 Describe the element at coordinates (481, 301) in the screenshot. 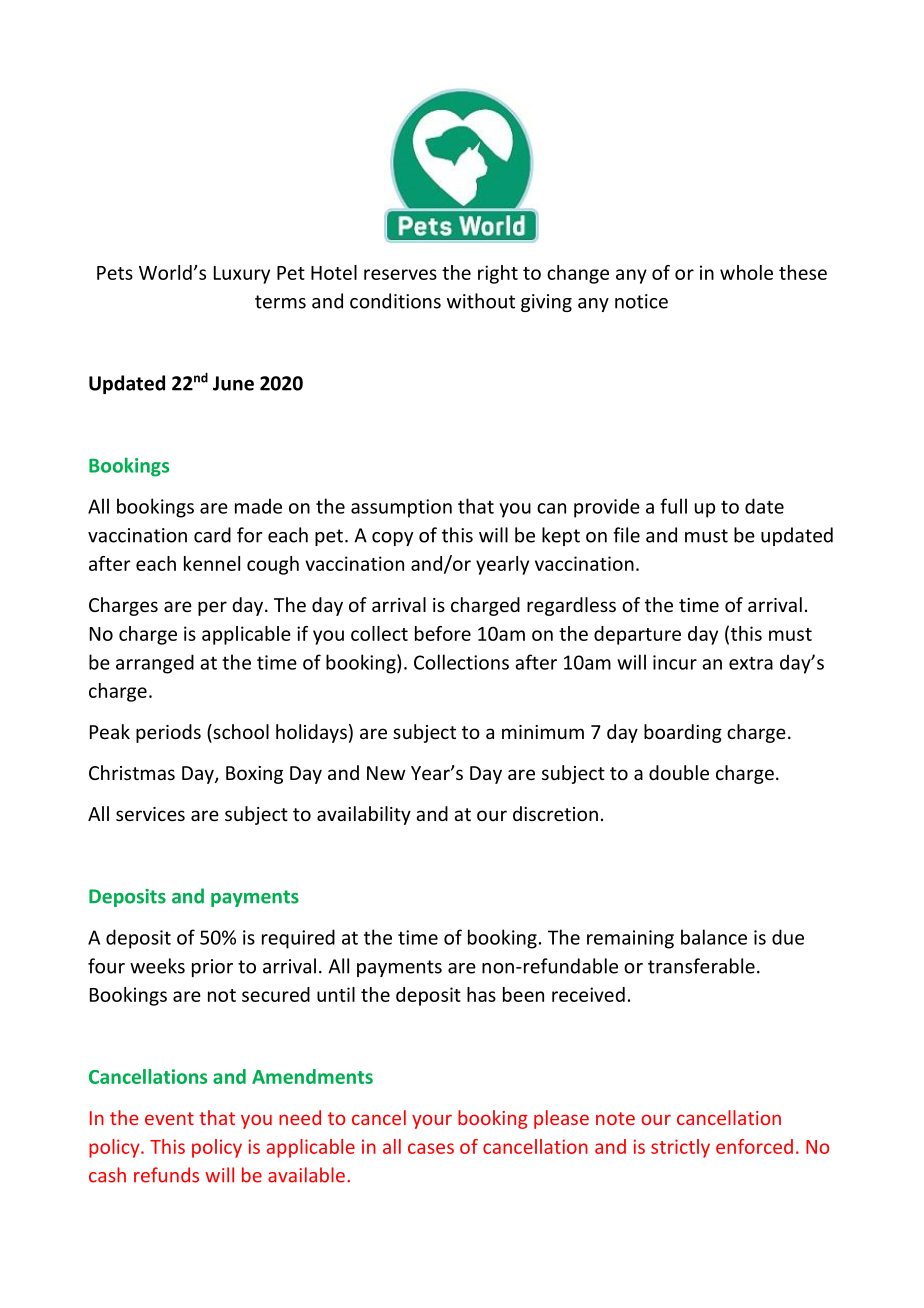

I see `without` at that location.
